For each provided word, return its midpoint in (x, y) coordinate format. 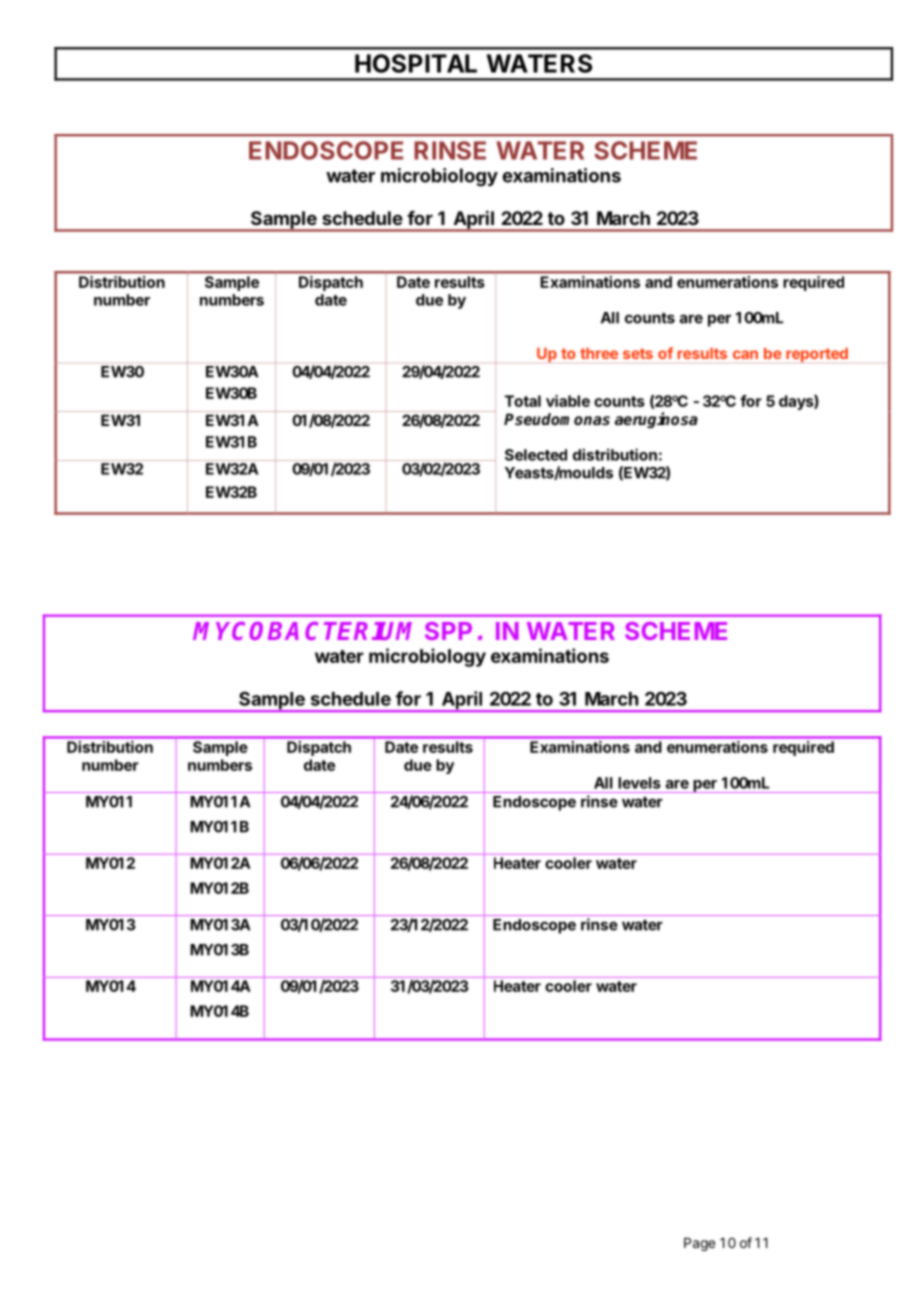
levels (639, 783)
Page (699, 1244)
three (599, 353)
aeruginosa (656, 420)
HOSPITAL (416, 63)
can (745, 354)
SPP (448, 631)
